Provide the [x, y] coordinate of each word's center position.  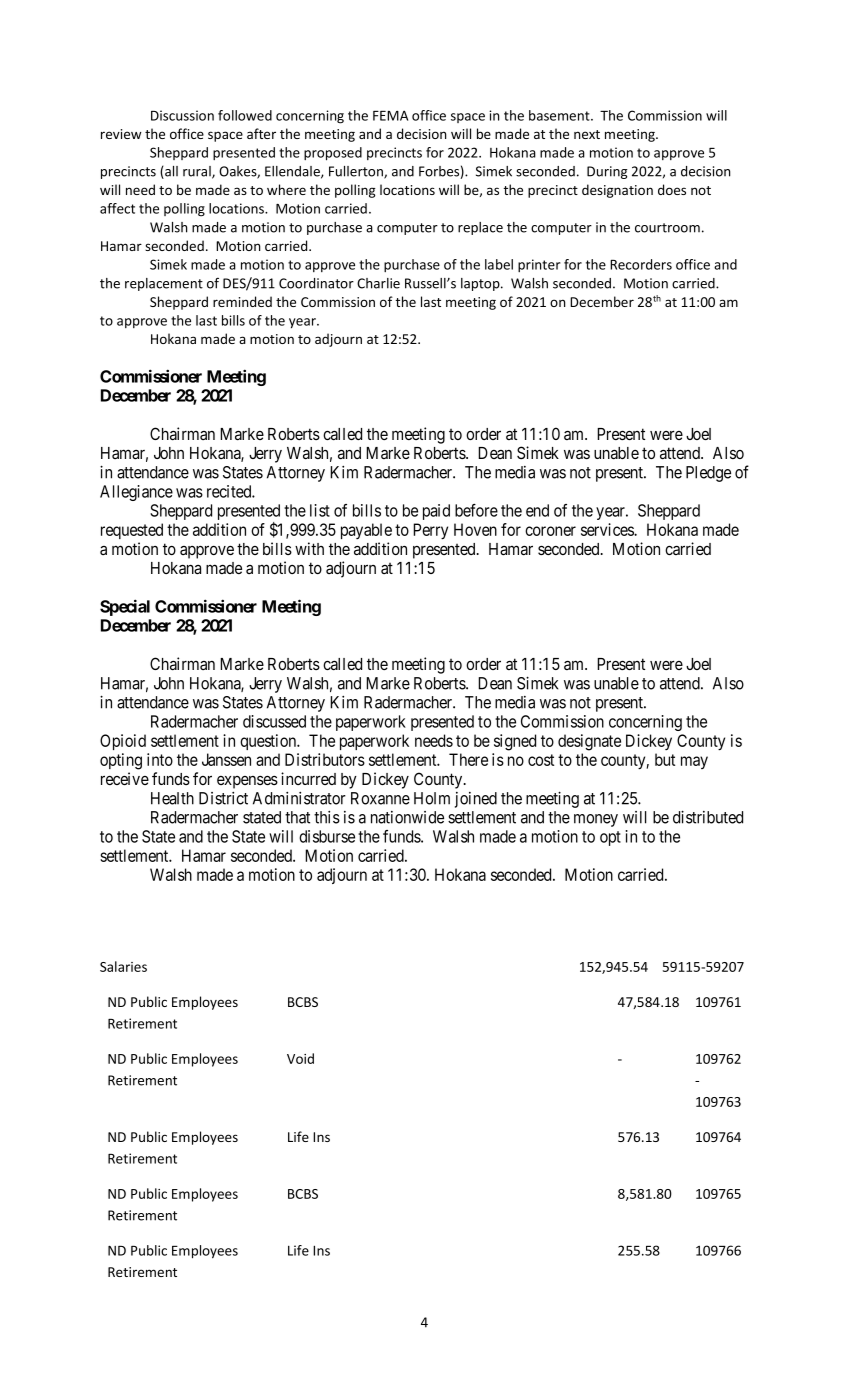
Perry [430, 531]
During [607, 172]
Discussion [182, 115]
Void [300, 1058]
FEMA [390, 115]
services [608, 529]
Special [125, 607]
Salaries [123, 966]
